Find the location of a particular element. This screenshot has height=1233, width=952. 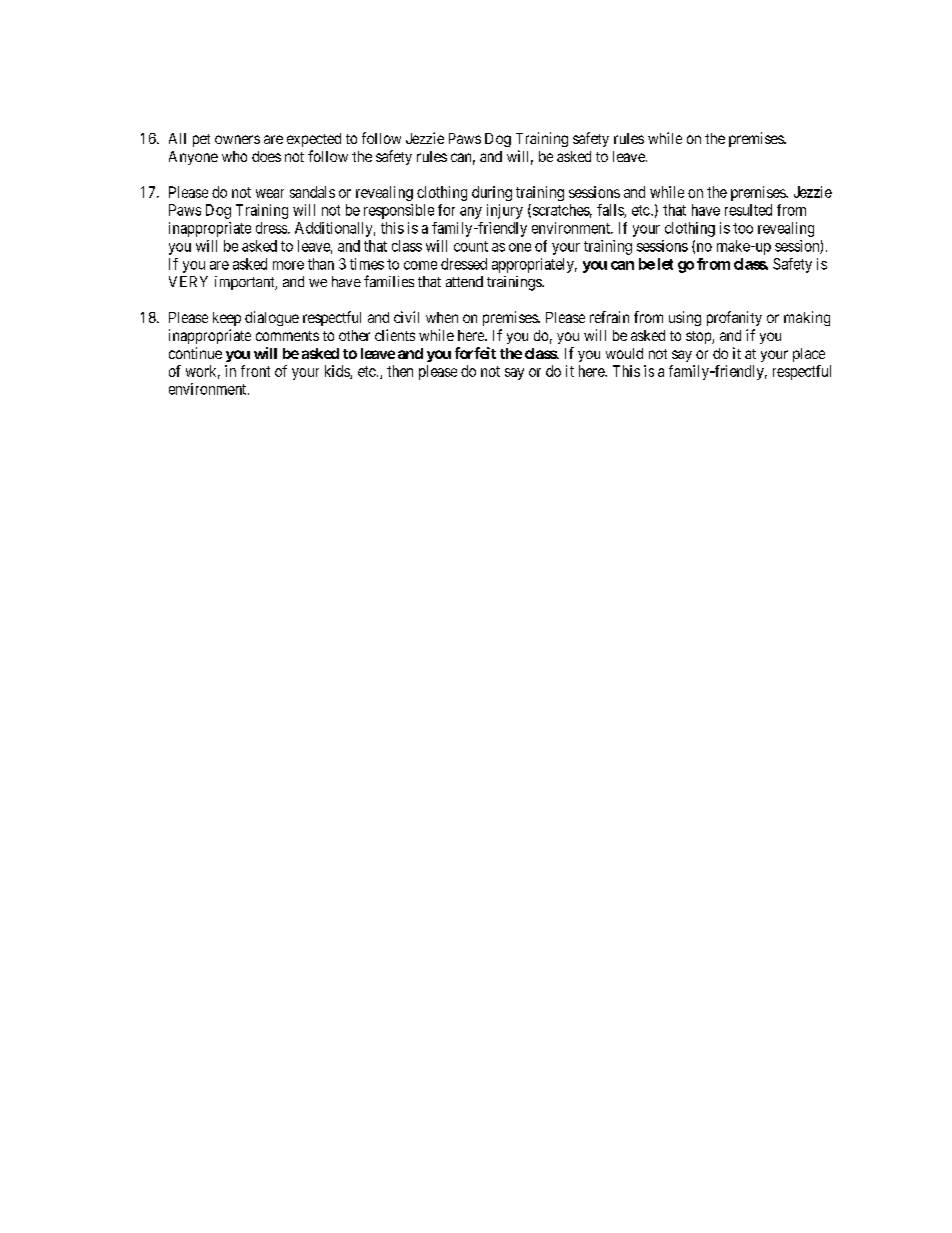

resulted is located at coordinates (748, 210).
